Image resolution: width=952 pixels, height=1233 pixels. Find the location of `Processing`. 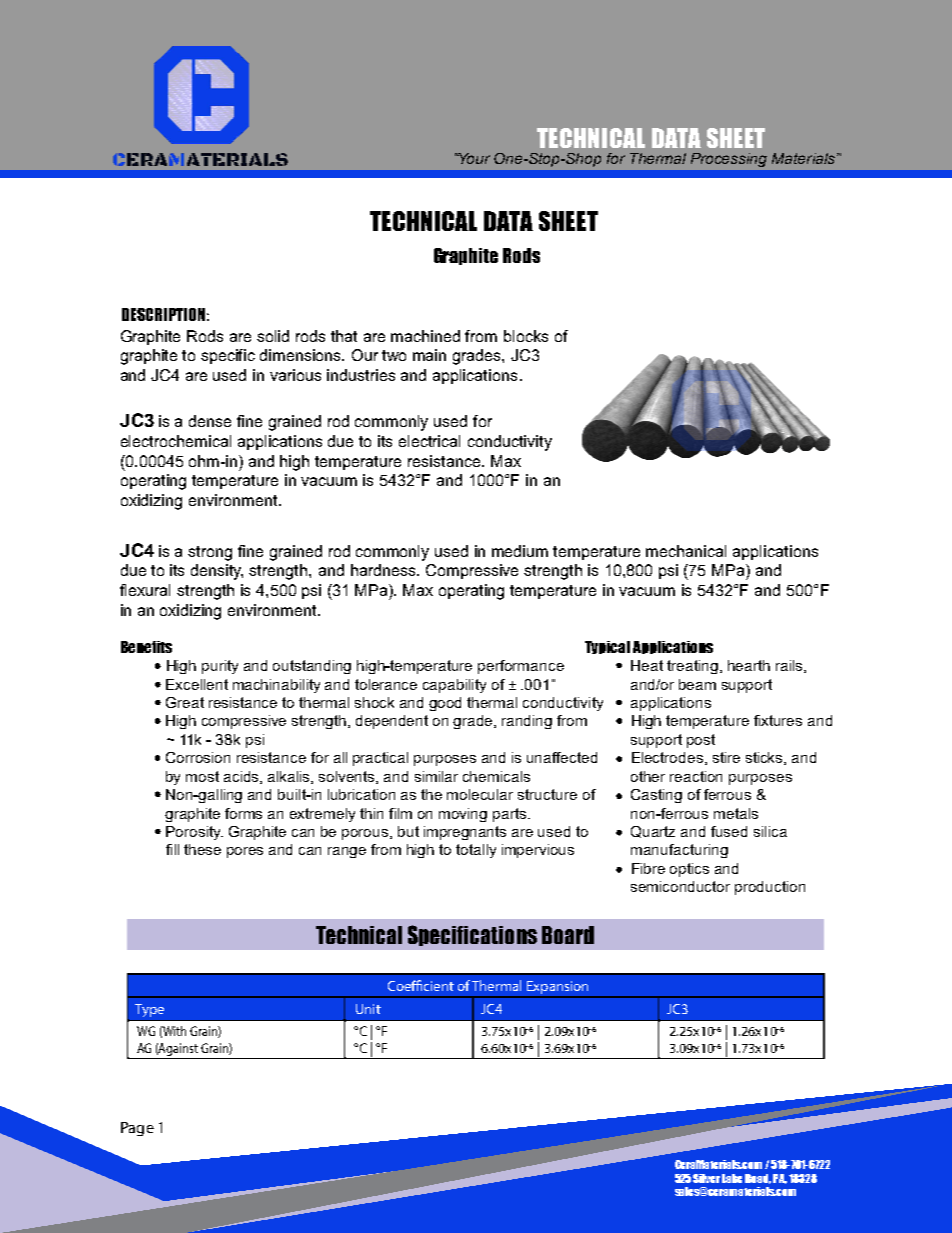

Processing is located at coordinates (729, 160).
